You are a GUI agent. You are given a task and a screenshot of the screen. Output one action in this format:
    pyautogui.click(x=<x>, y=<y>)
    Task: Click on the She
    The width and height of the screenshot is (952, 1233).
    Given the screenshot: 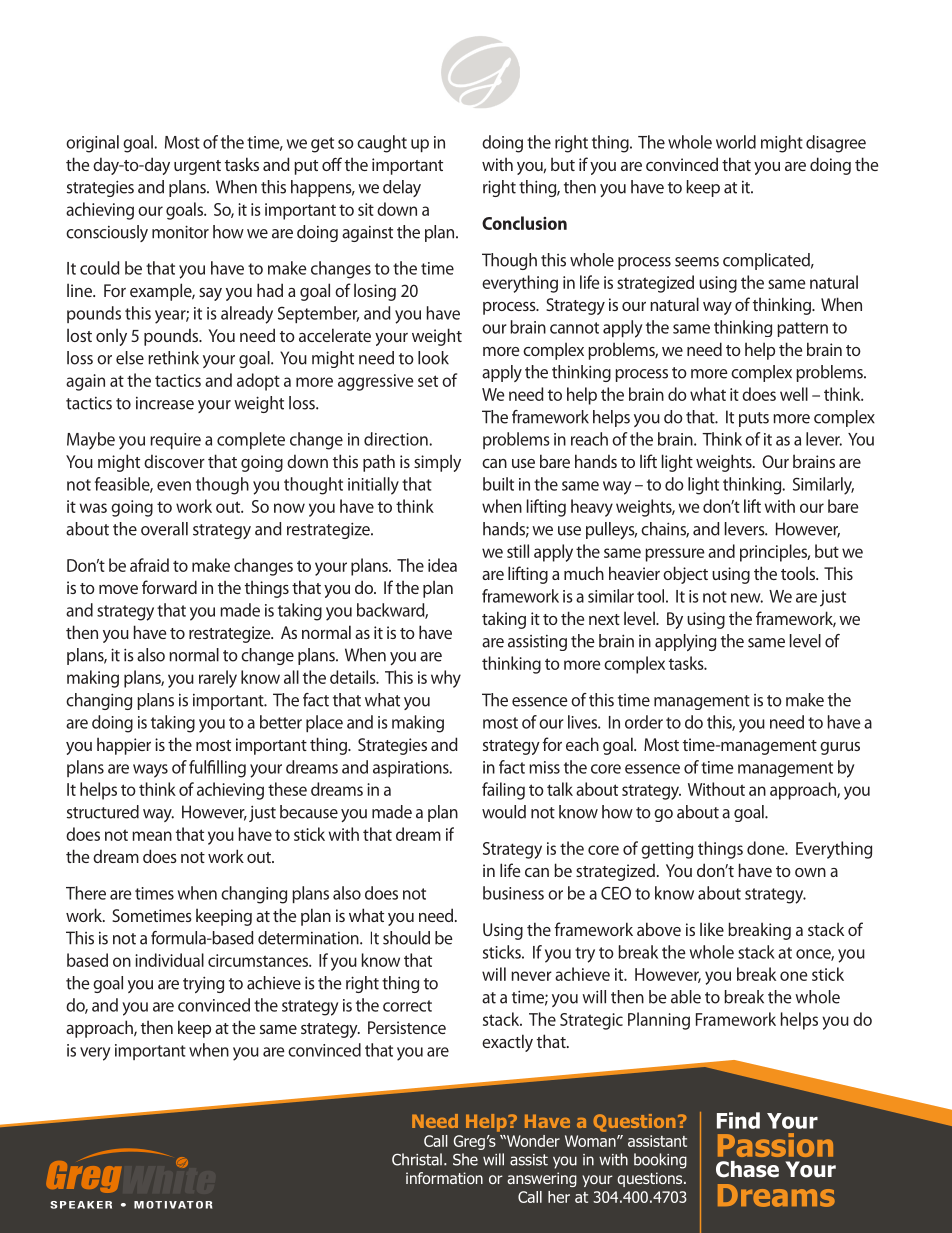 What is the action you would take?
    pyautogui.click(x=465, y=1159)
